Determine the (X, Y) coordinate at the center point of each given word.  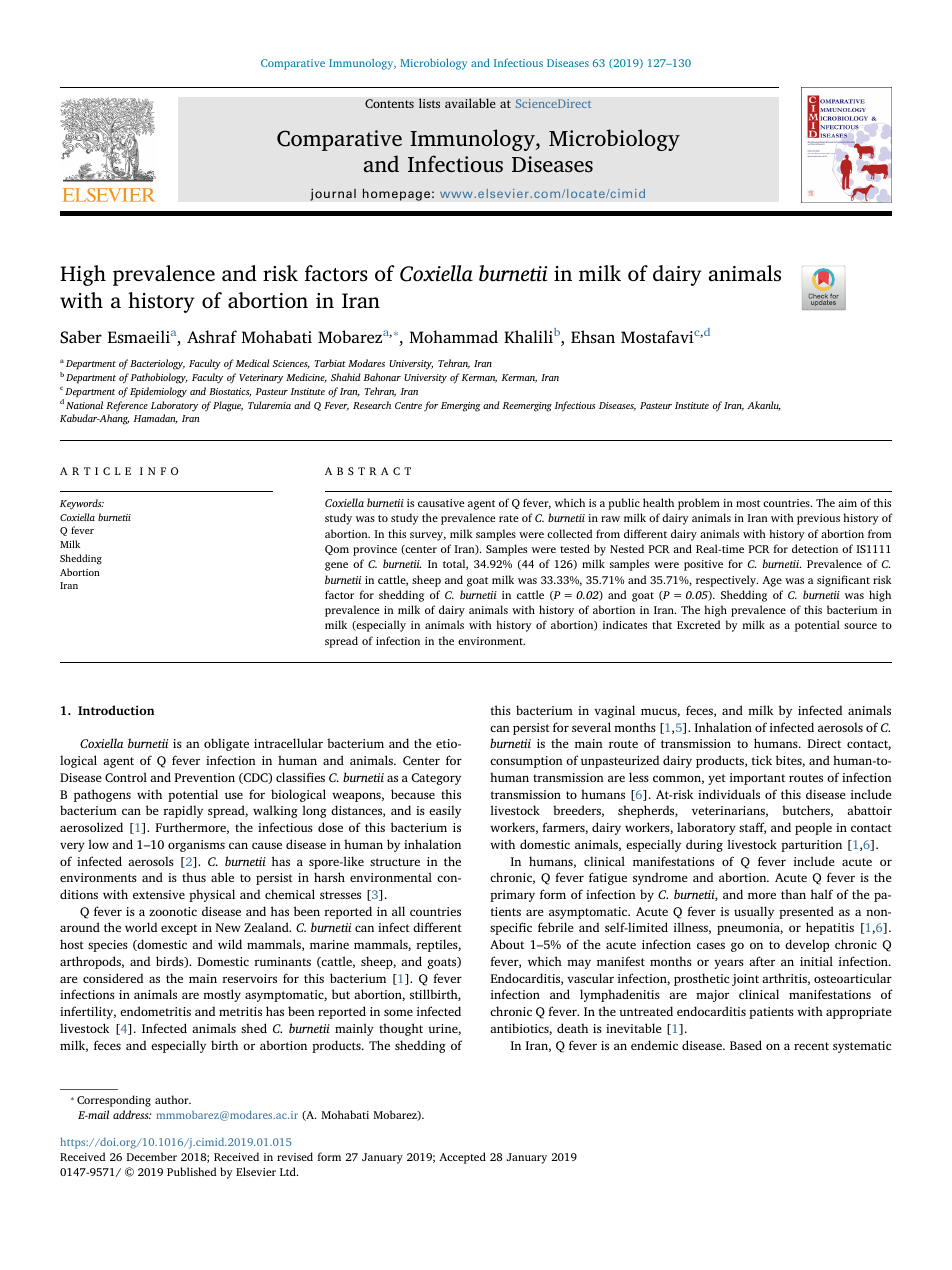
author (173, 1099)
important (757, 779)
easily (445, 811)
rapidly (183, 811)
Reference (127, 406)
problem (699, 504)
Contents (389, 103)
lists (429, 103)
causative (441, 503)
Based (746, 1045)
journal (333, 194)
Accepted (462, 1158)
